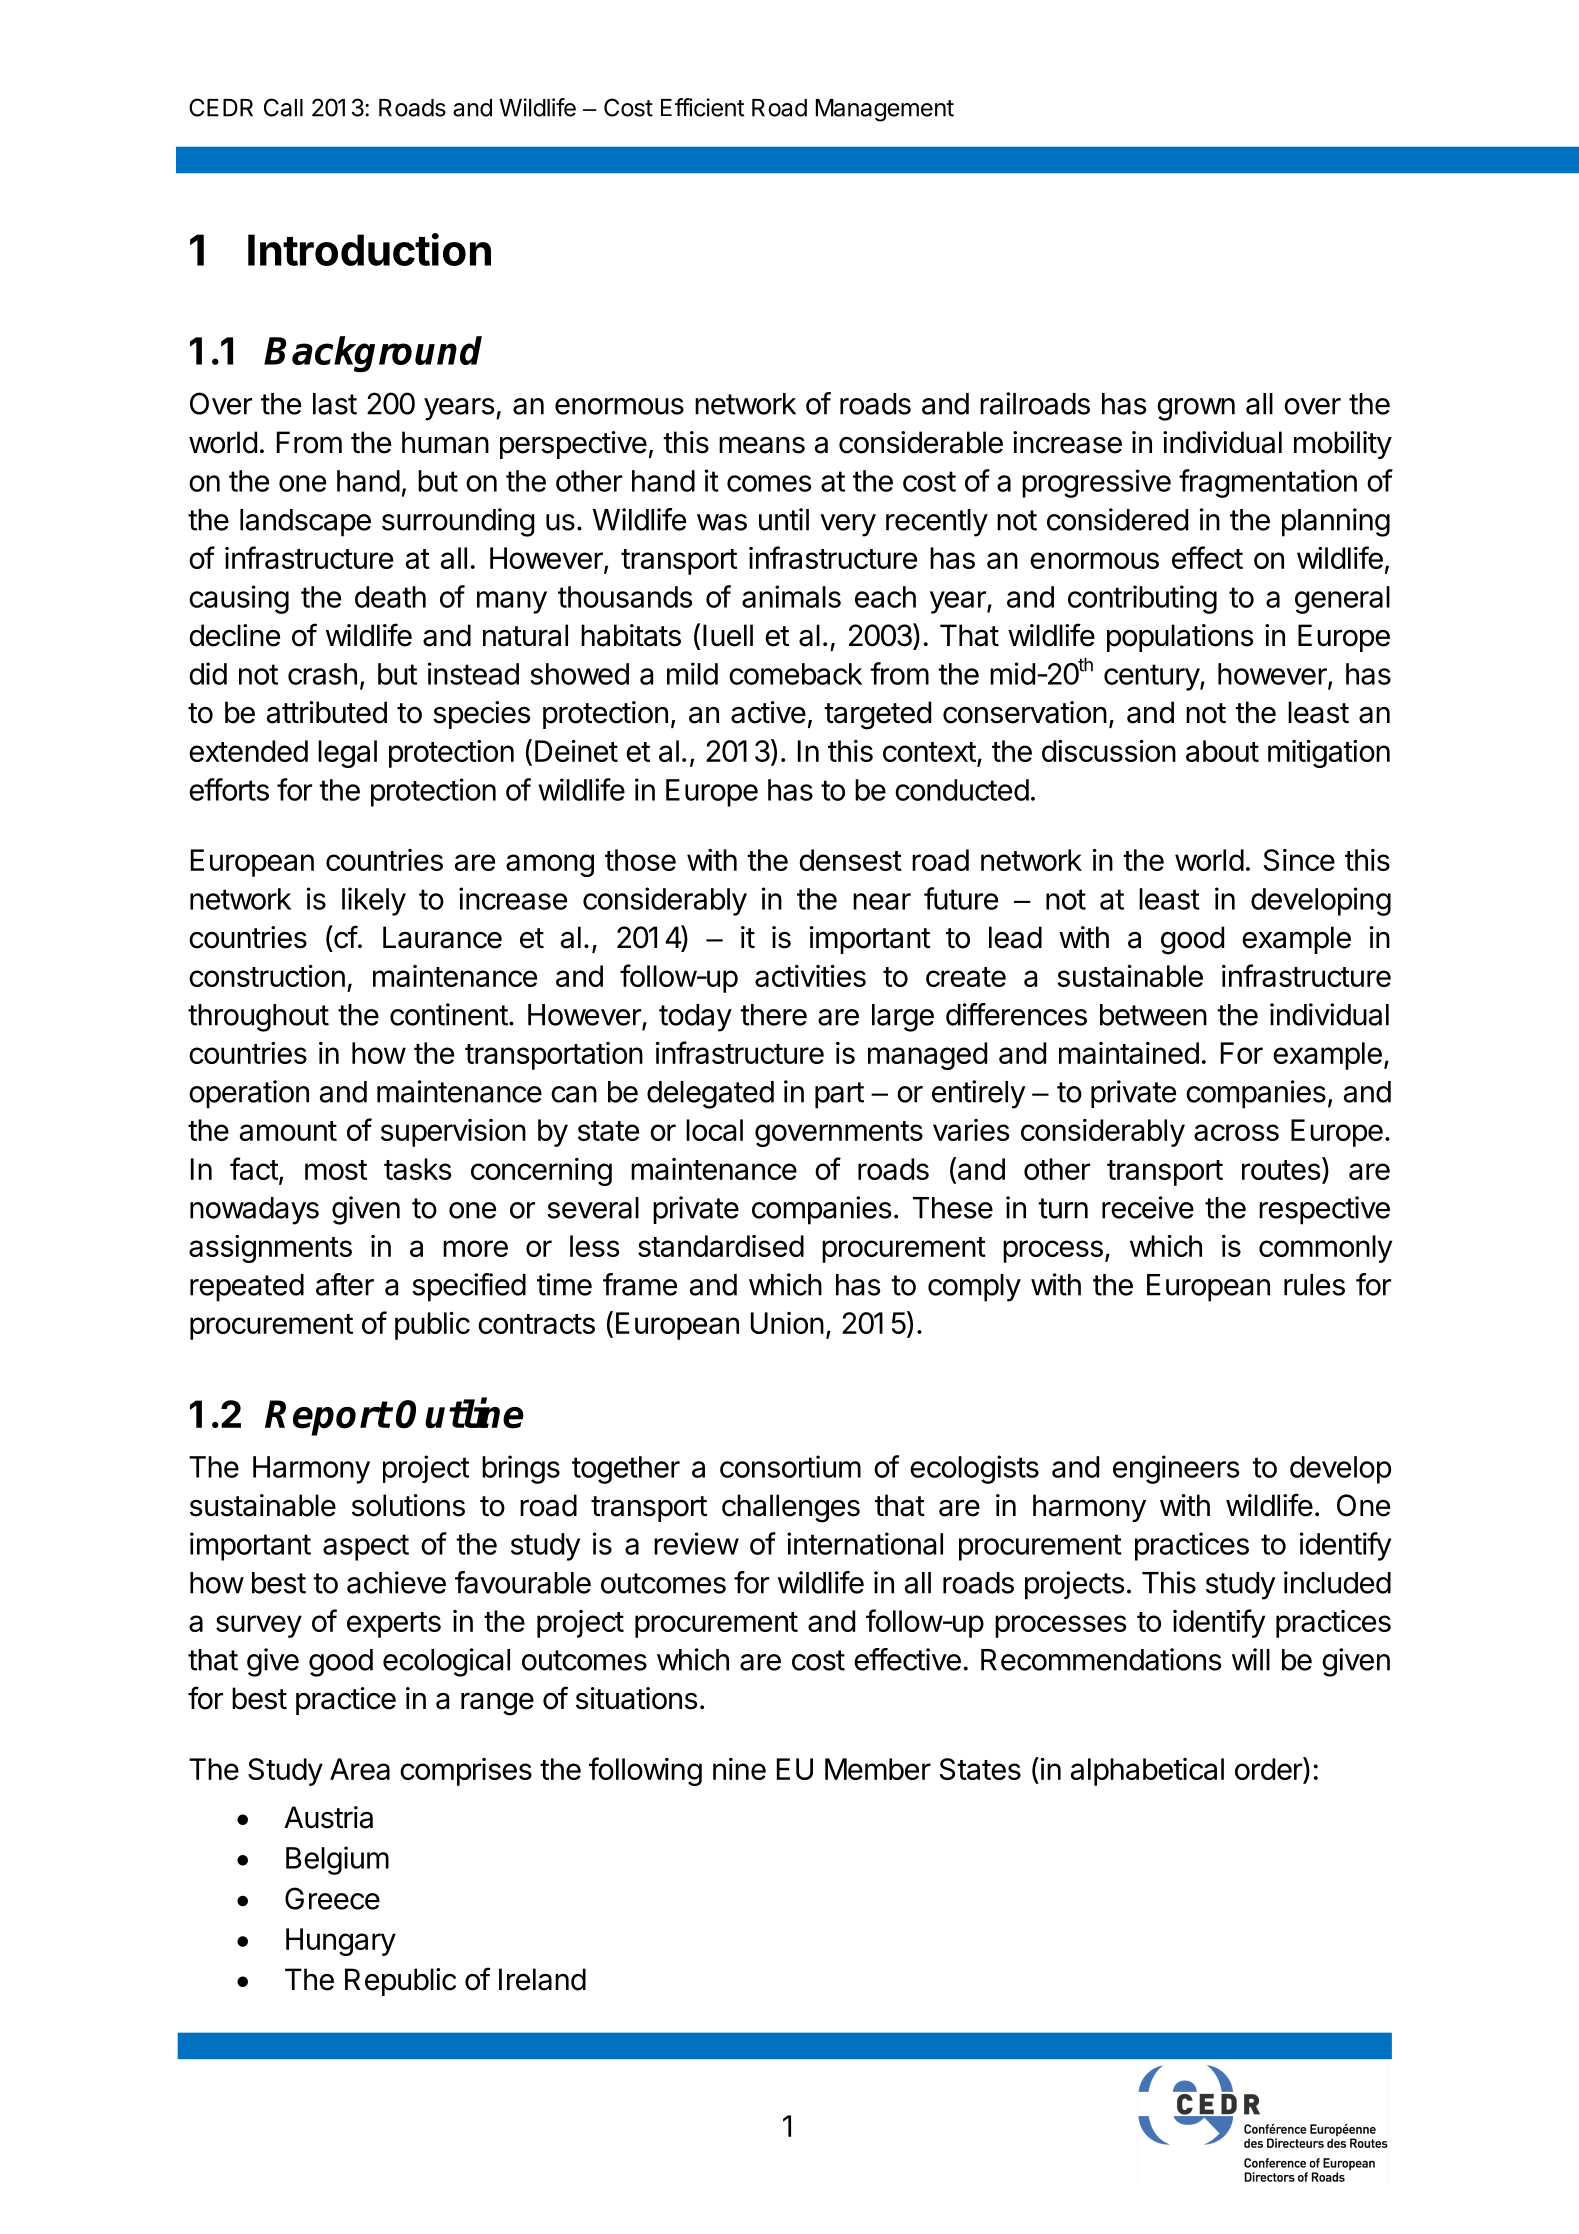 The height and width of the screenshot is (2234, 1579). Describe the element at coordinates (408, 1505) in the screenshot. I see `solutions` at that location.
